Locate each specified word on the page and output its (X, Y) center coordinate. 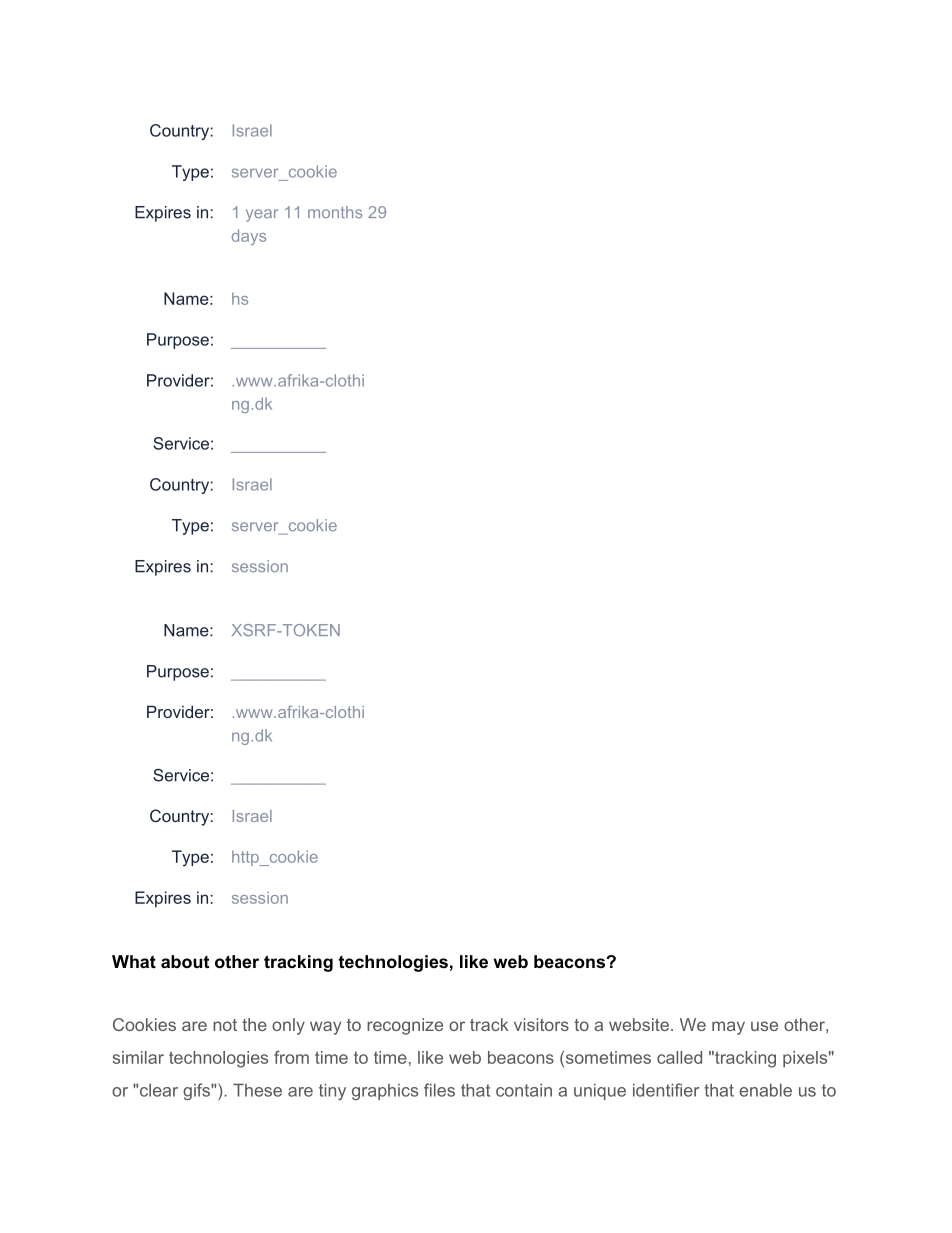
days (249, 237)
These (257, 1090)
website (639, 1024)
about (185, 961)
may (728, 1028)
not (225, 1025)
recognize (405, 1026)
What (134, 961)
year (262, 215)
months (335, 212)
